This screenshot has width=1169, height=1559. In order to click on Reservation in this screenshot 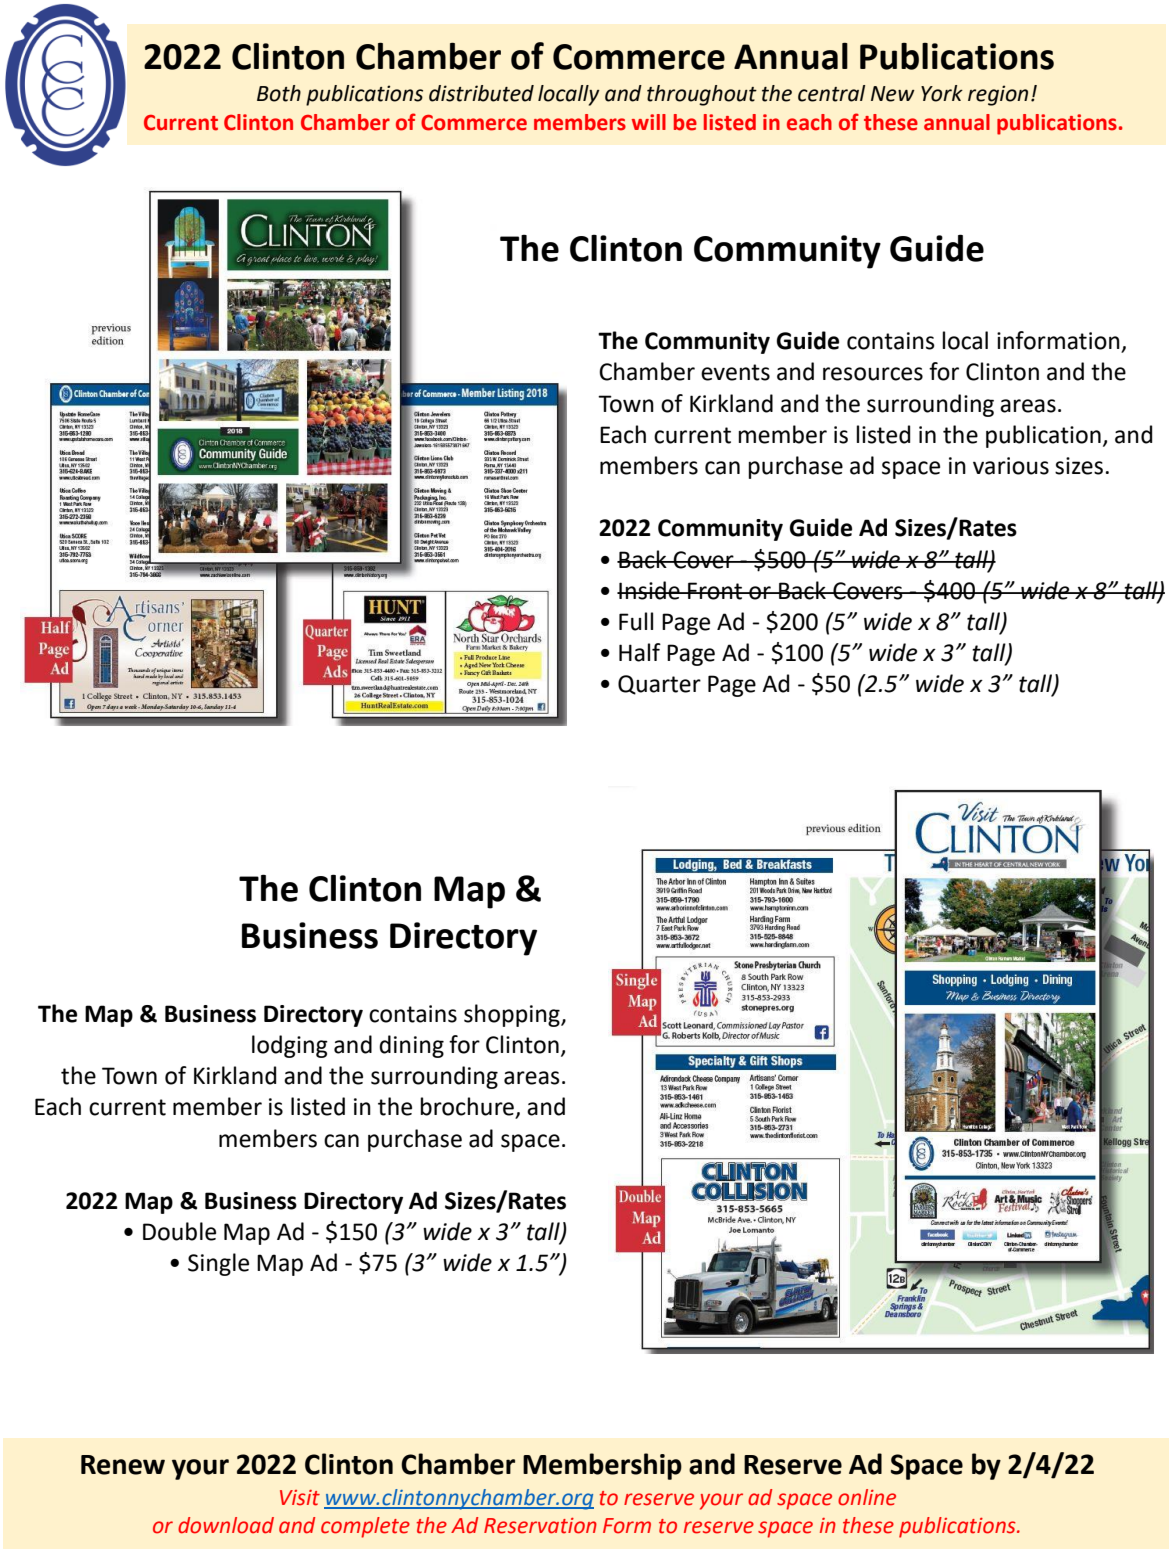, I will do `click(540, 1526)`.
